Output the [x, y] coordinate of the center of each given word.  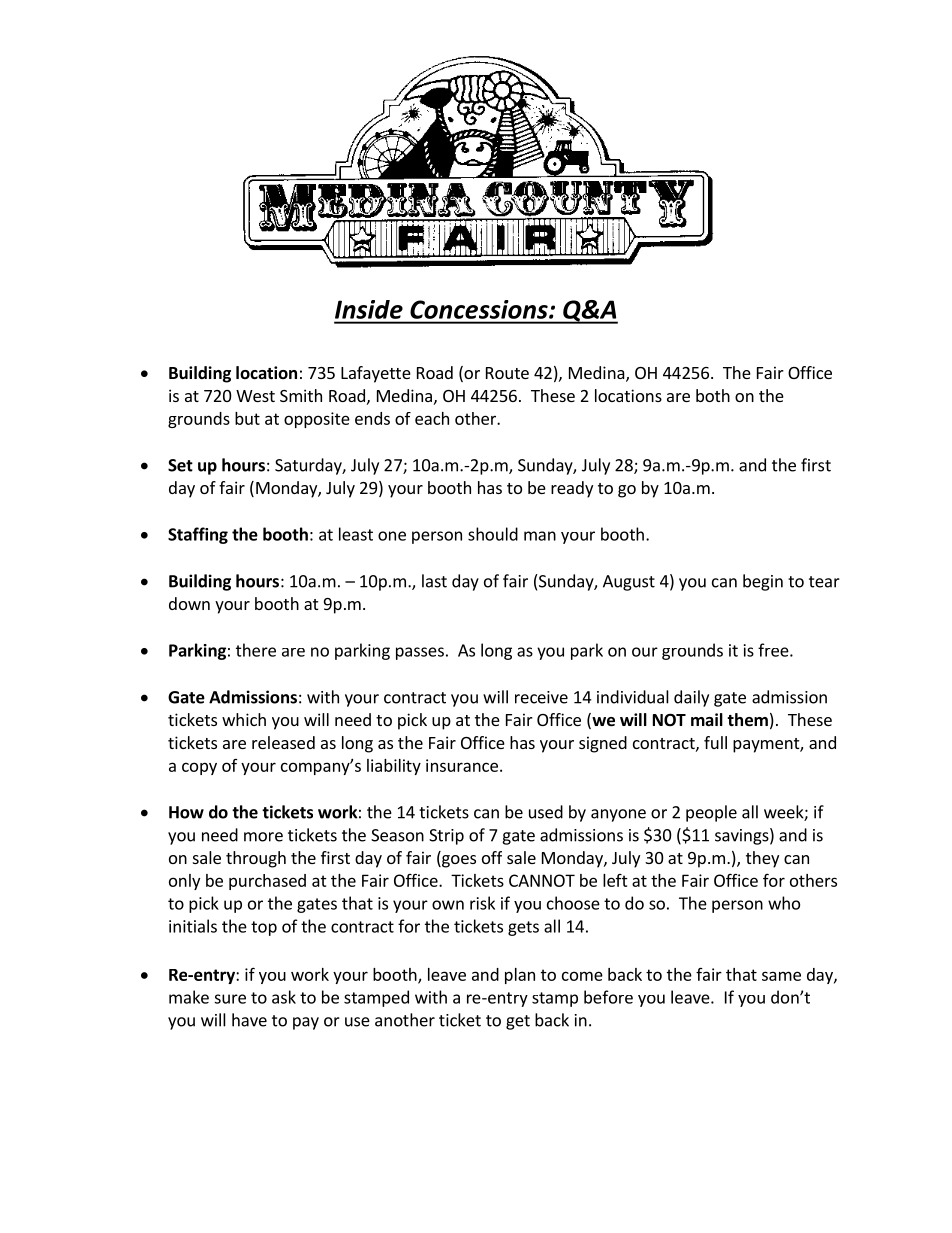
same [781, 976]
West [255, 396]
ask [284, 997]
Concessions [480, 309]
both [713, 395]
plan [520, 976]
